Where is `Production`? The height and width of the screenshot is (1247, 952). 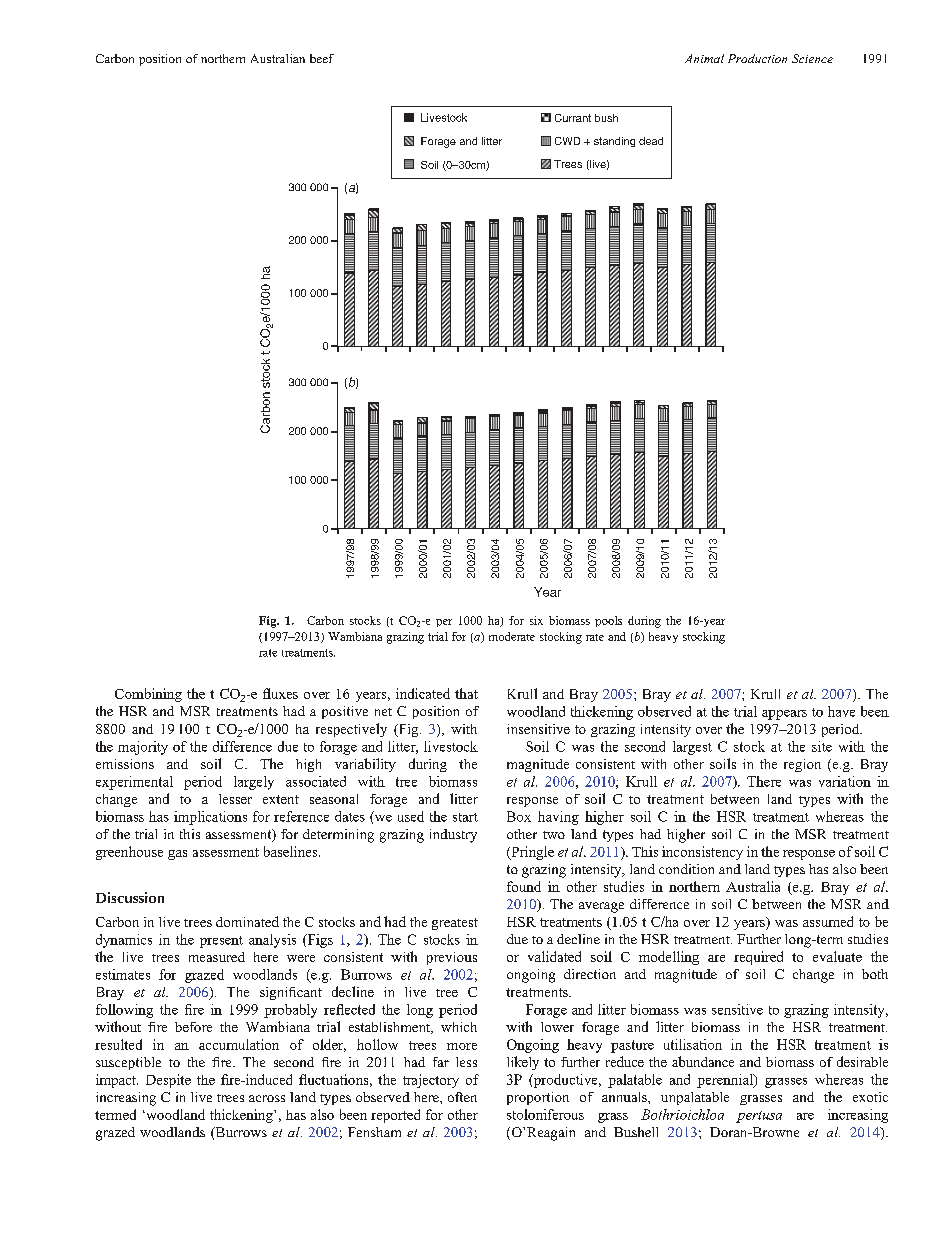
Production is located at coordinates (757, 58).
